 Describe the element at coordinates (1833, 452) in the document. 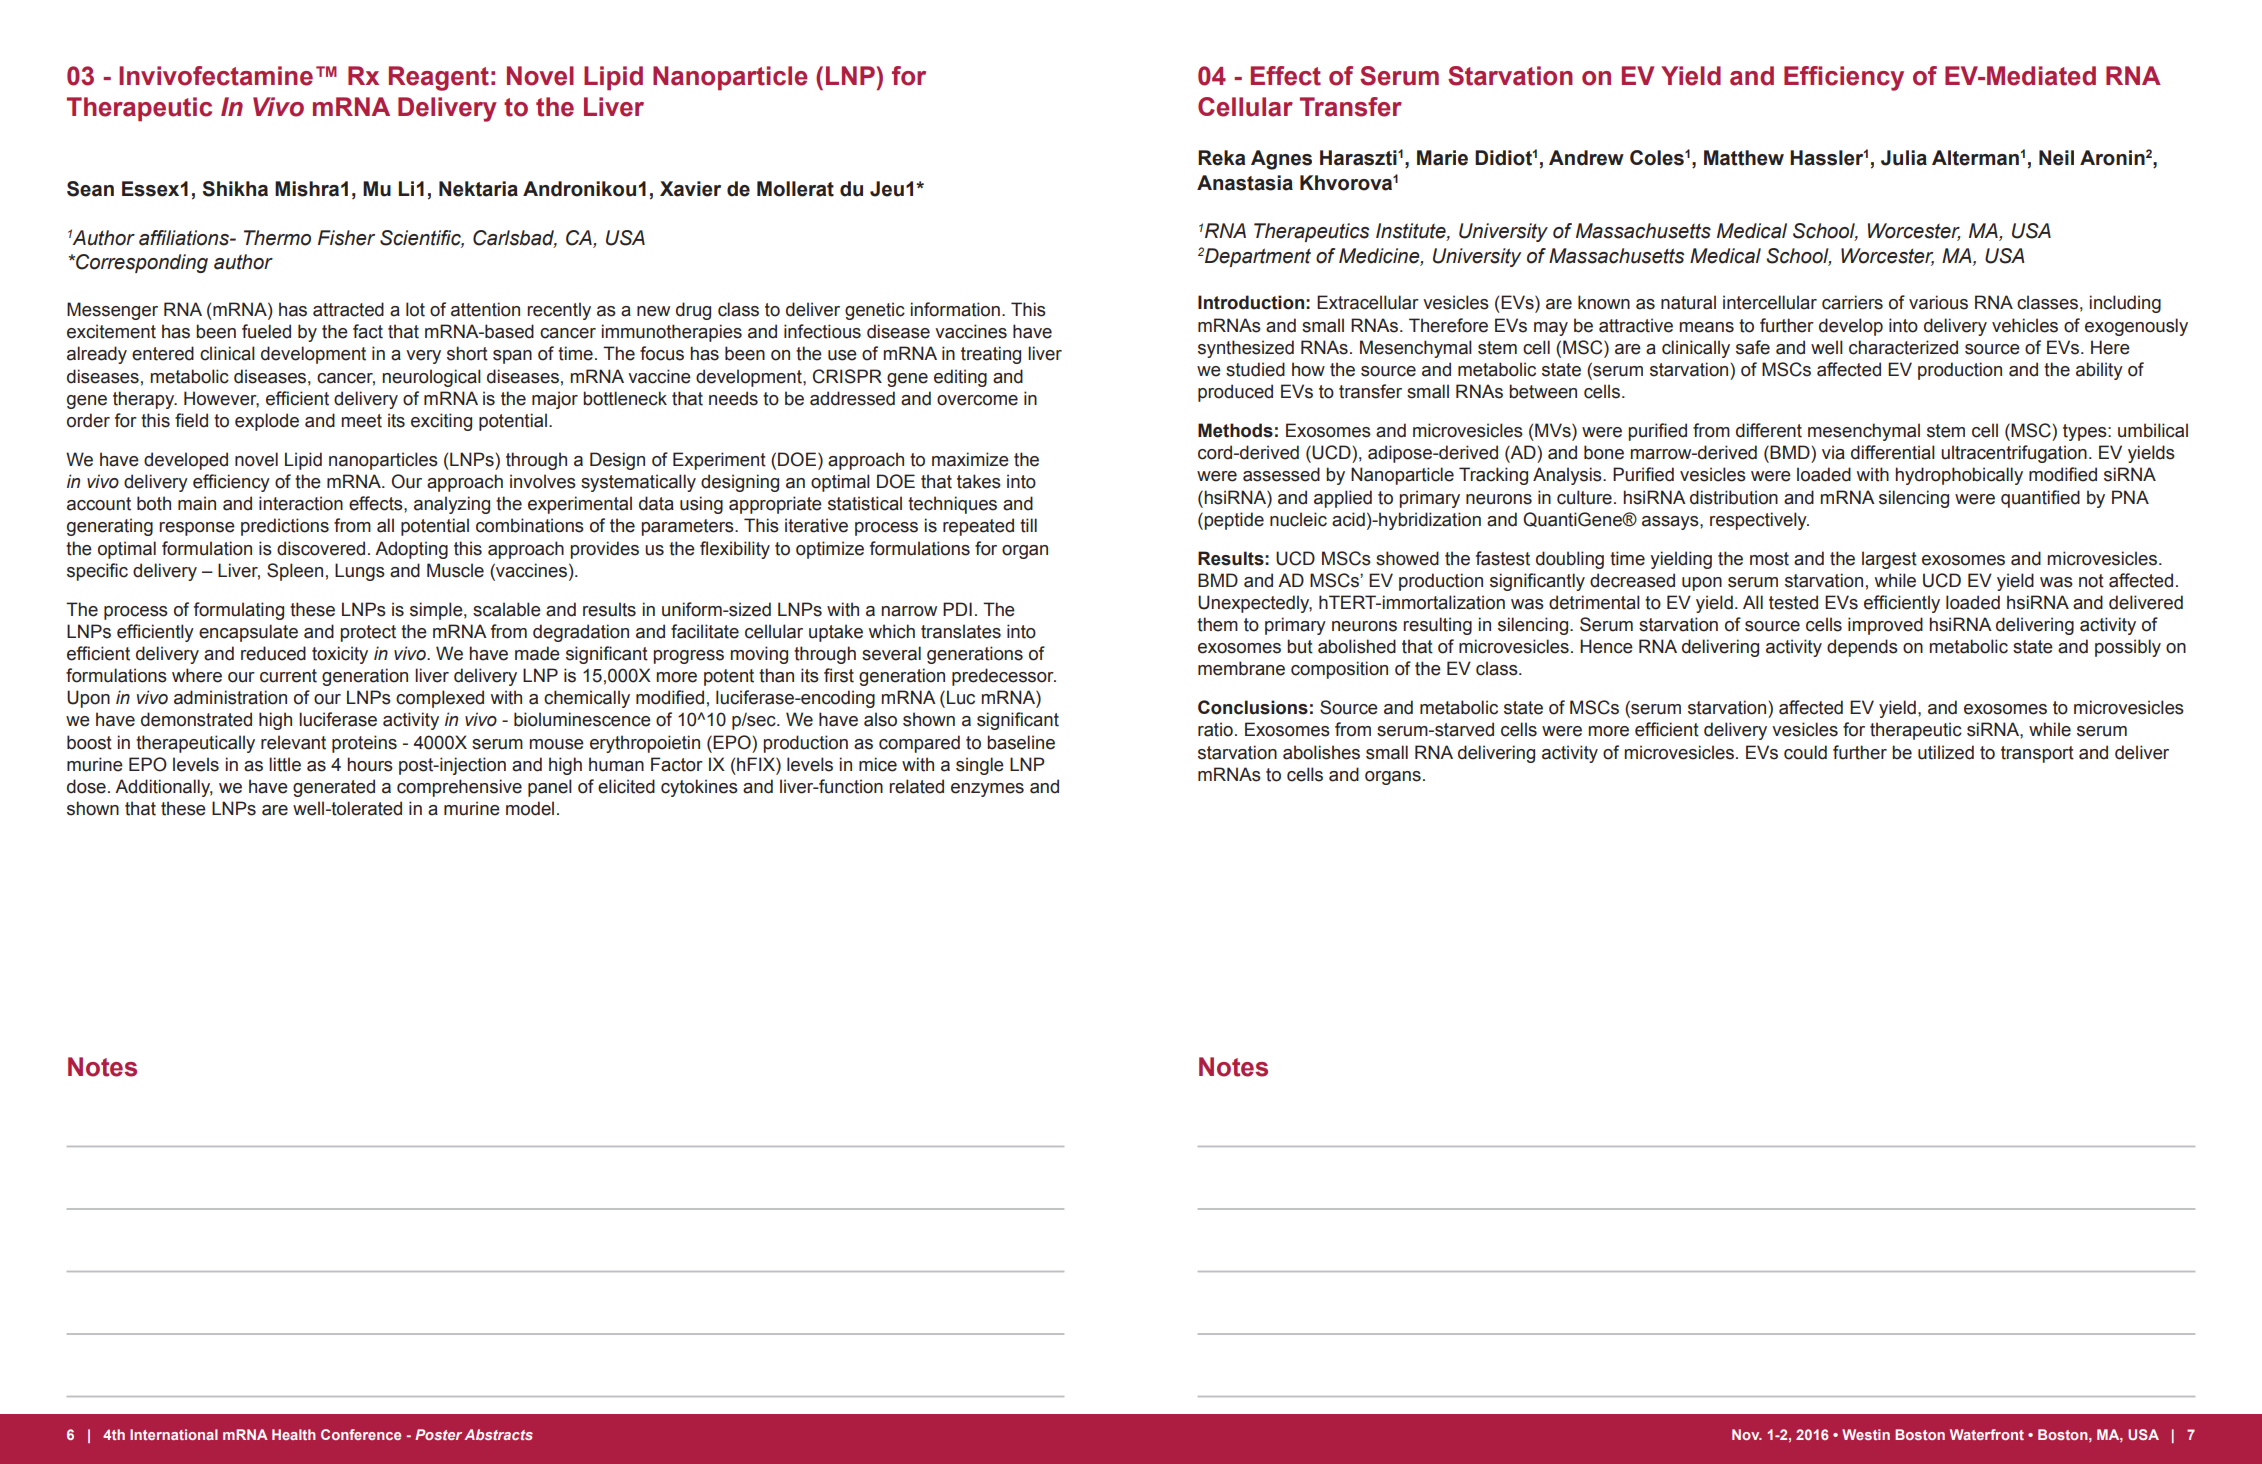

I see `via` at that location.
